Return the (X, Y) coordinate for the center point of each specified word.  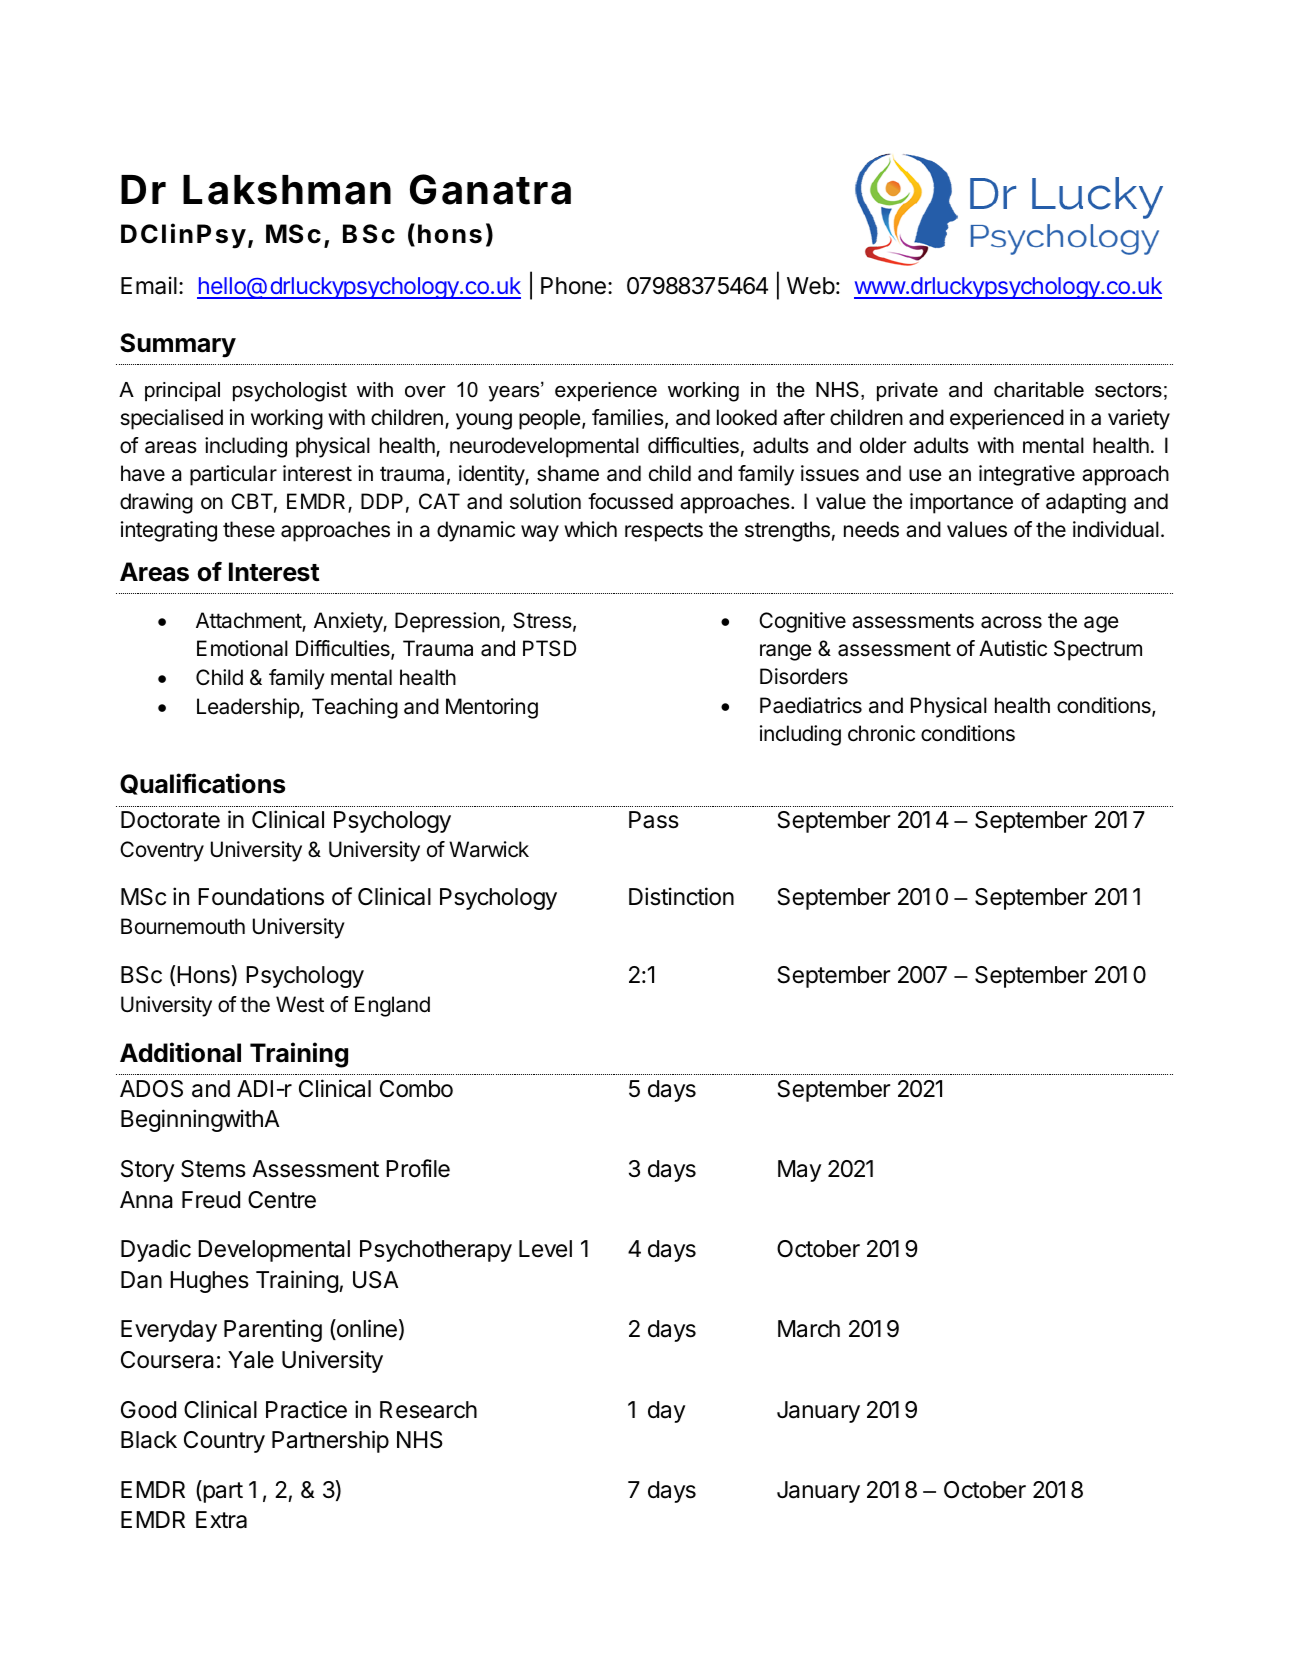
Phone (573, 286)
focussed (630, 501)
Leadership (249, 708)
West (300, 1004)
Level (545, 1249)
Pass (654, 820)
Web (811, 286)
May (799, 1171)
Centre (282, 1200)
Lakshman (287, 190)
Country (224, 1442)
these (249, 529)
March (809, 1329)
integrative (1027, 475)
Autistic (1013, 648)
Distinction (681, 896)
